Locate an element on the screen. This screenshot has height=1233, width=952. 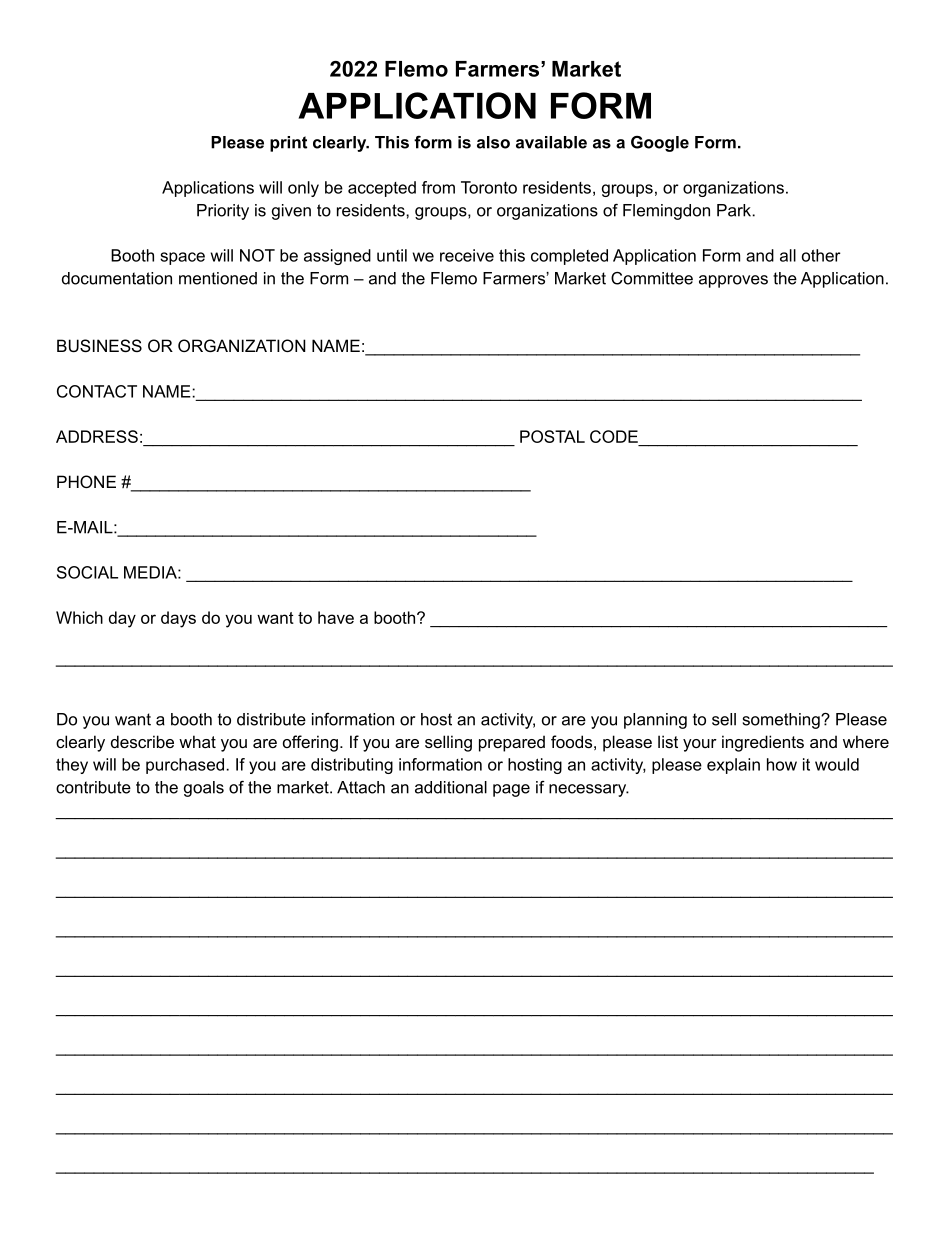
also is located at coordinates (493, 142).
